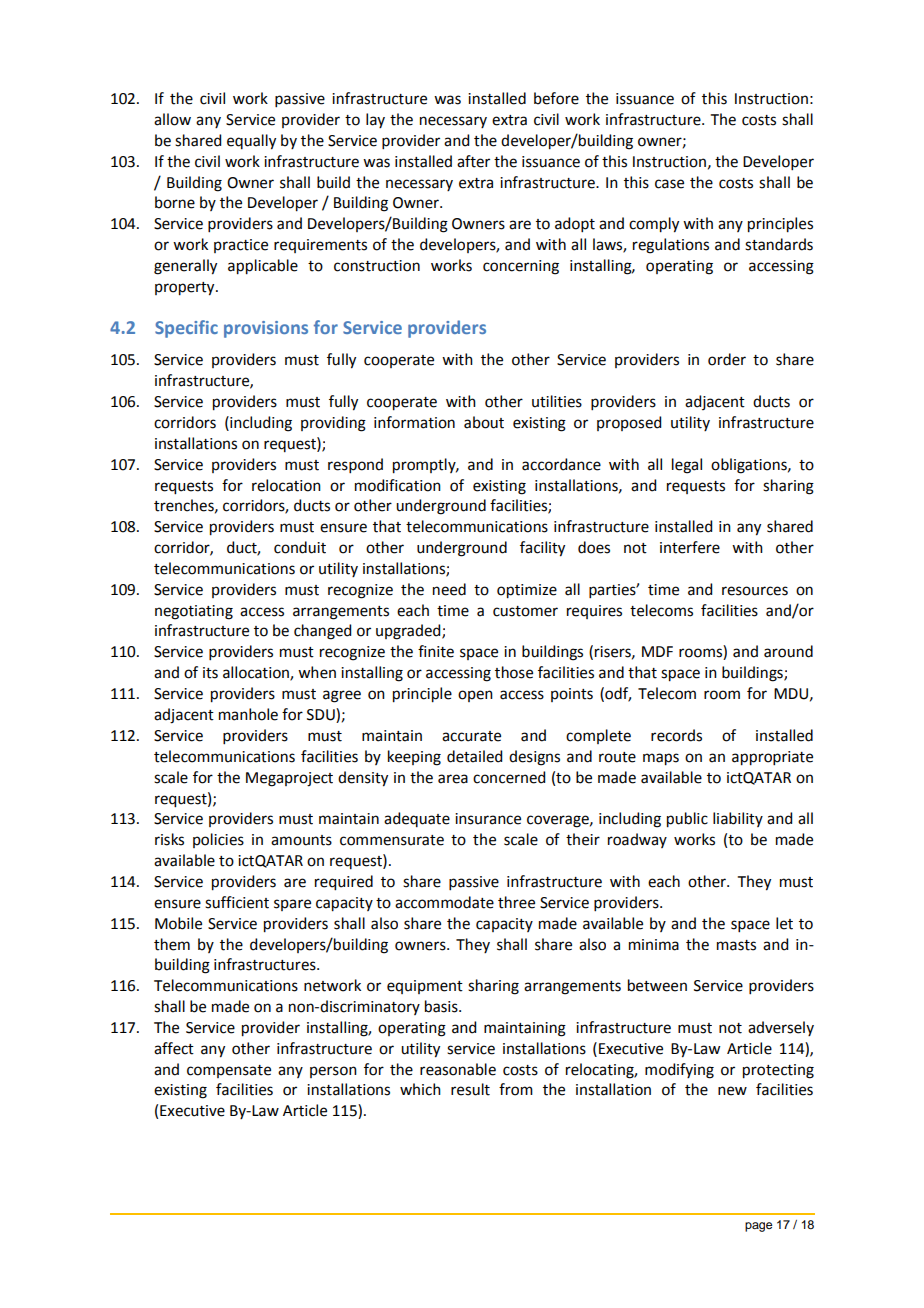 This screenshot has width=924, height=1308. What do you see at coordinates (237, 902) in the screenshot?
I see `sufficient` at bounding box center [237, 902].
